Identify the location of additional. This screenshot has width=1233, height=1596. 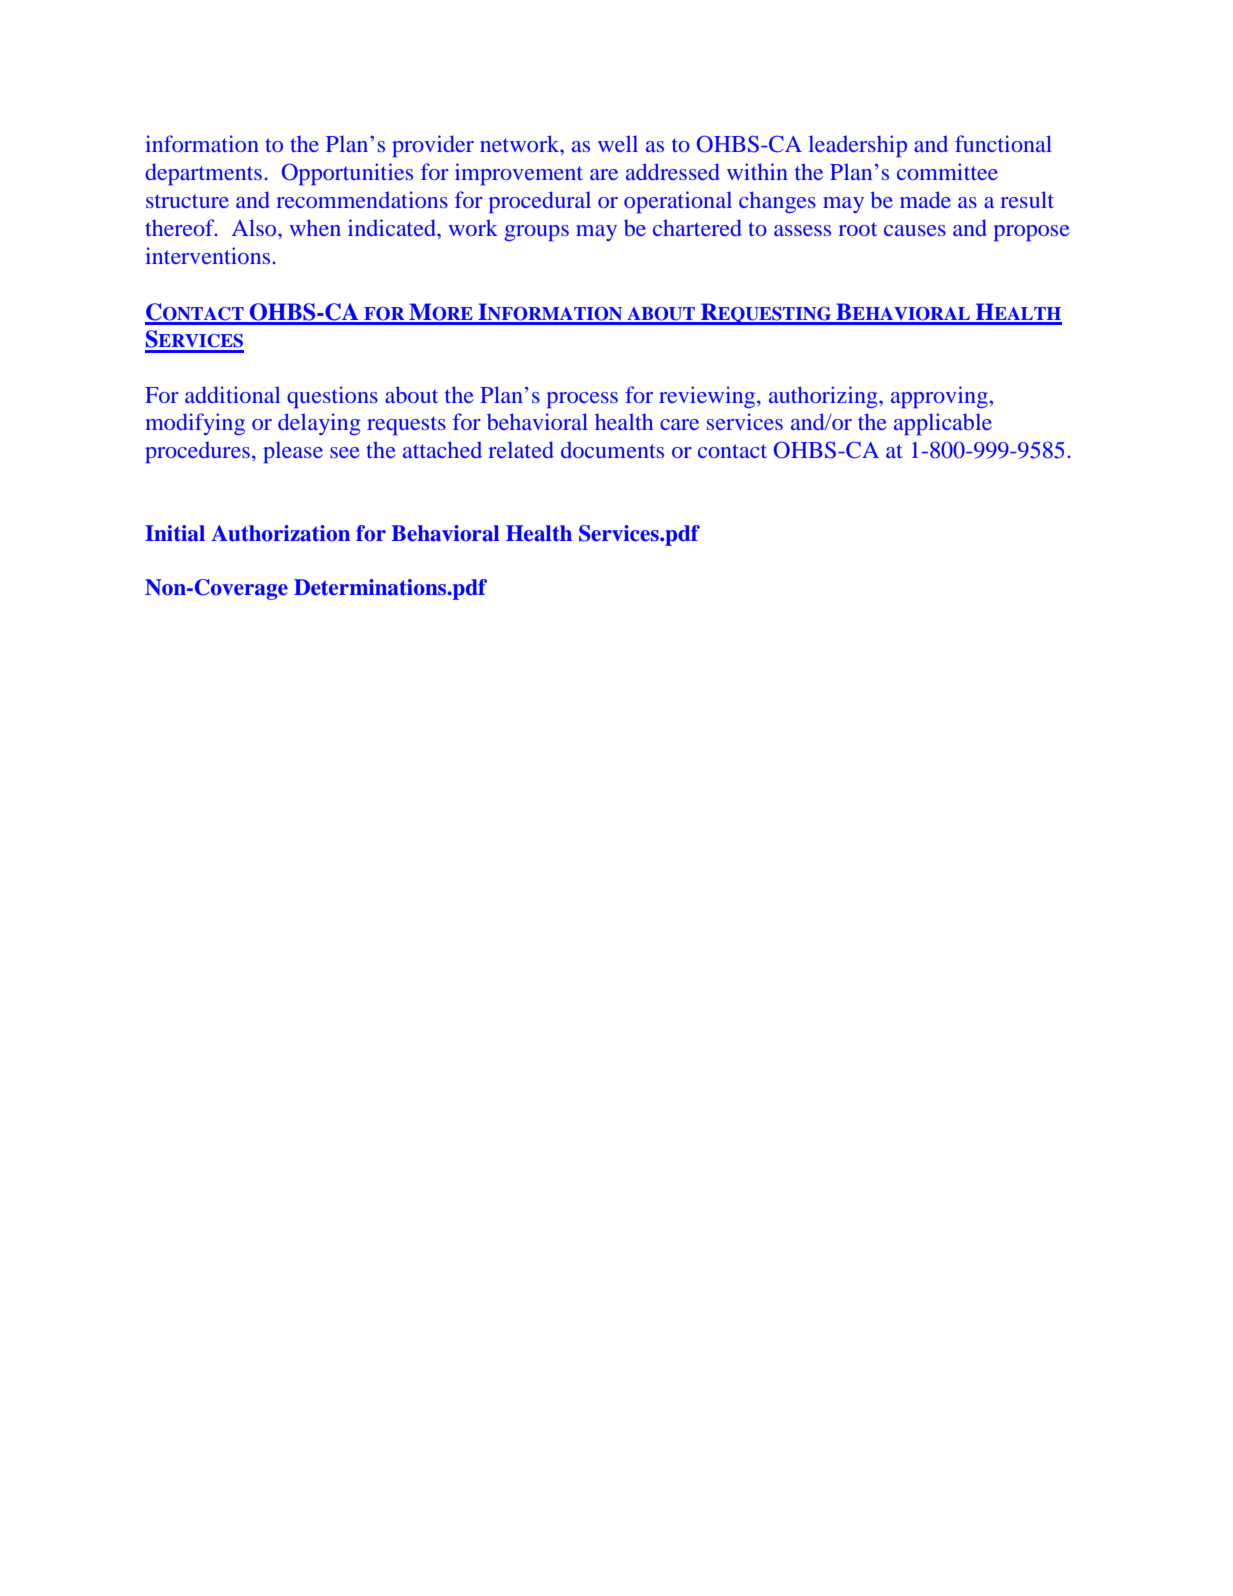
(232, 394).
